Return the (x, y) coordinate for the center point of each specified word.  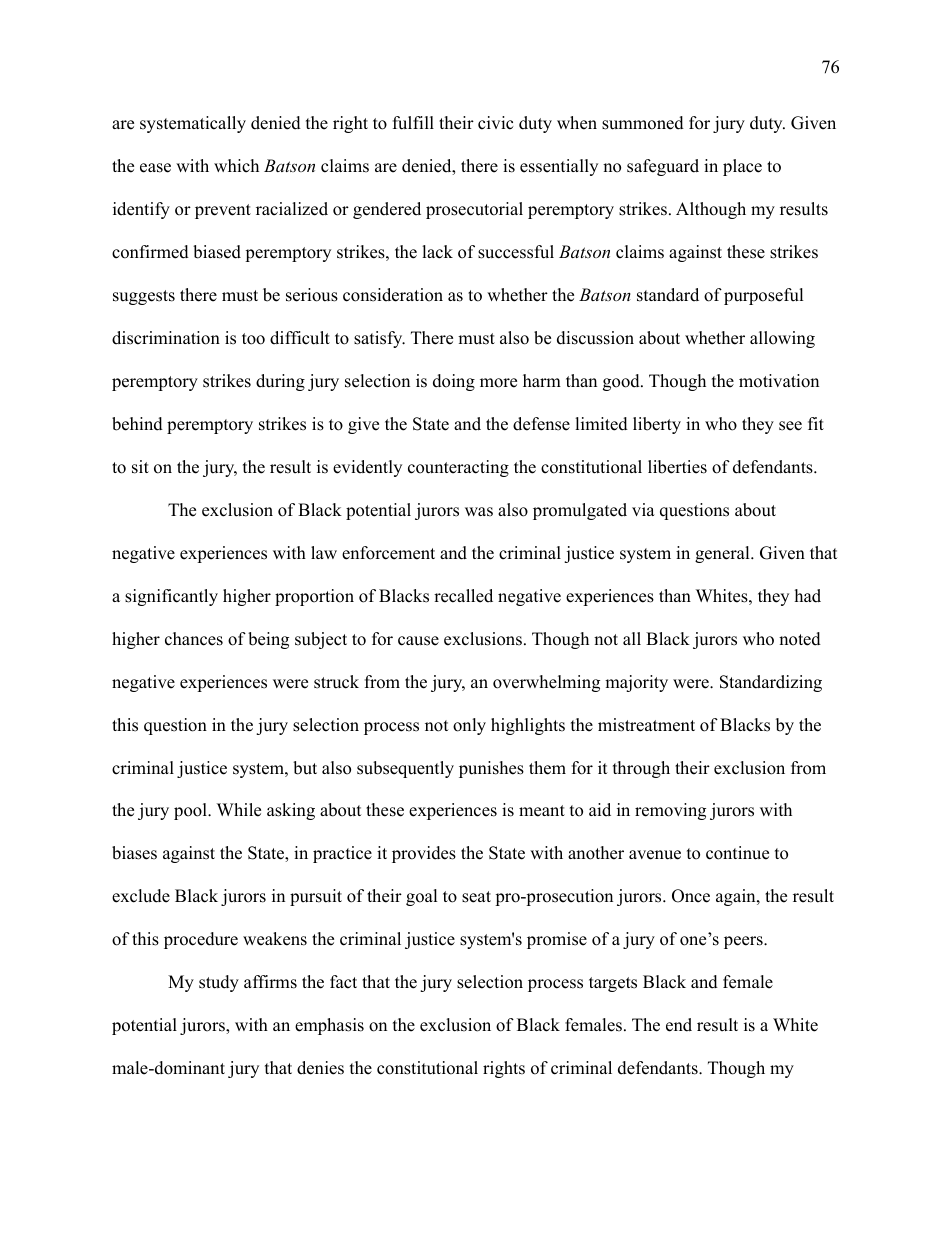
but (305, 768)
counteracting (458, 468)
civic (495, 123)
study (219, 983)
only (469, 726)
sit (140, 467)
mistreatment (646, 725)
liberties (677, 467)
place (742, 167)
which (236, 166)
